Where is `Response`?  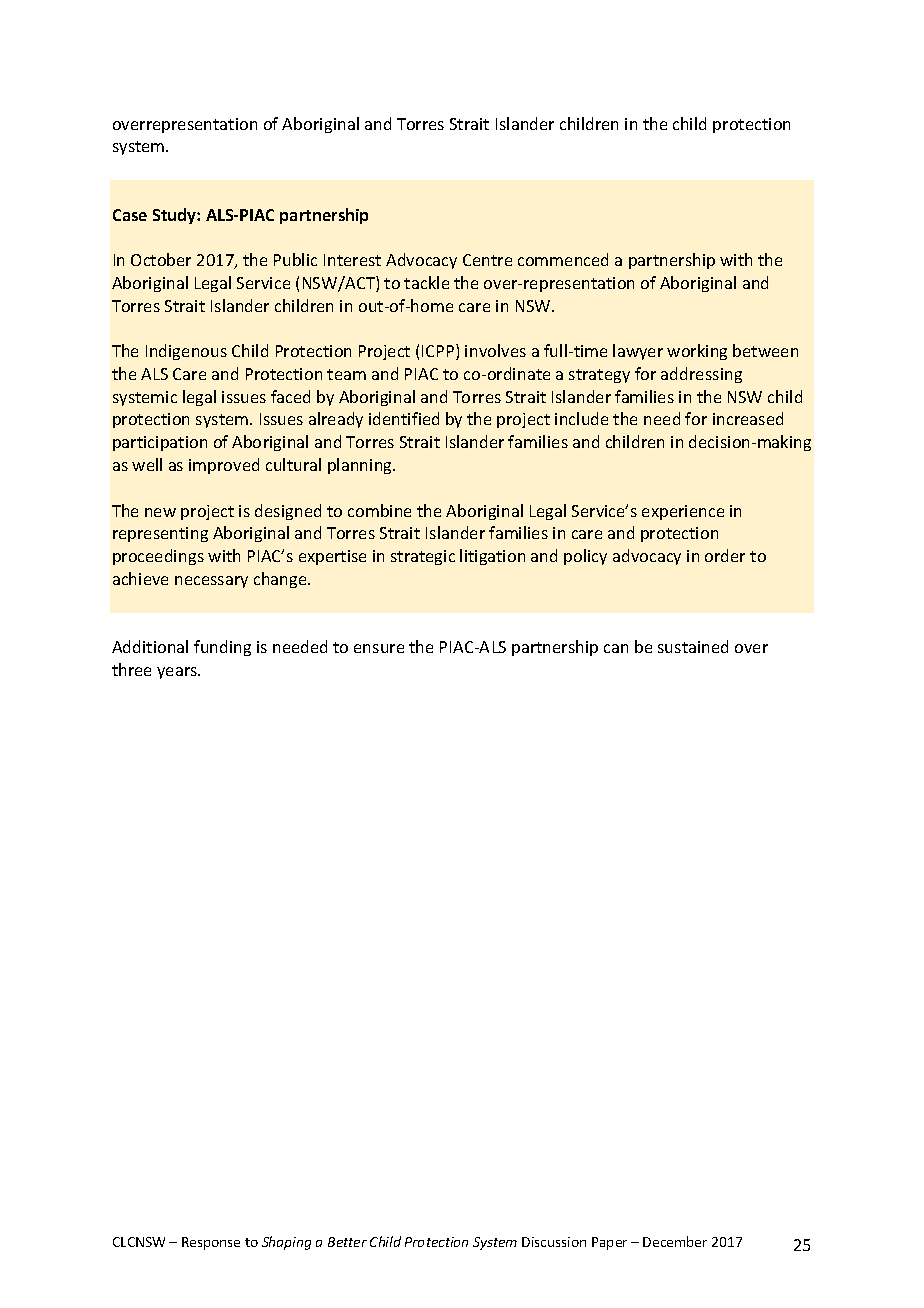
Response is located at coordinates (211, 1243).
